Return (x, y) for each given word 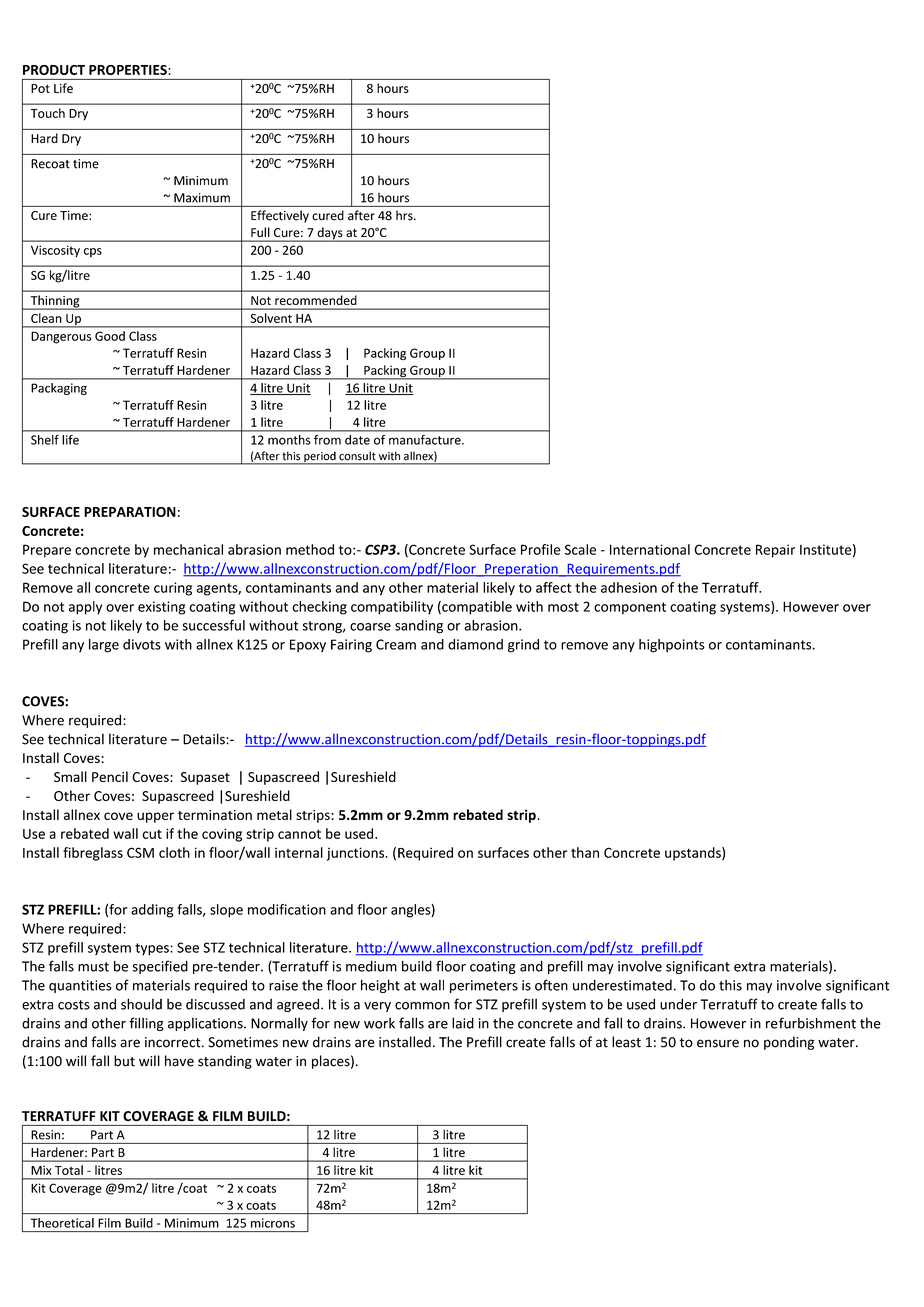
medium (371, 966)
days (330, 234)
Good (110, 336)
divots (142, 644)
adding (152, 911)
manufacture (426, 440)
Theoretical (62, 1223)
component (630, 608)
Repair (775, 551)
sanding (419, 627)
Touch (48, 113)
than (585, 852)
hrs (405, 215)
